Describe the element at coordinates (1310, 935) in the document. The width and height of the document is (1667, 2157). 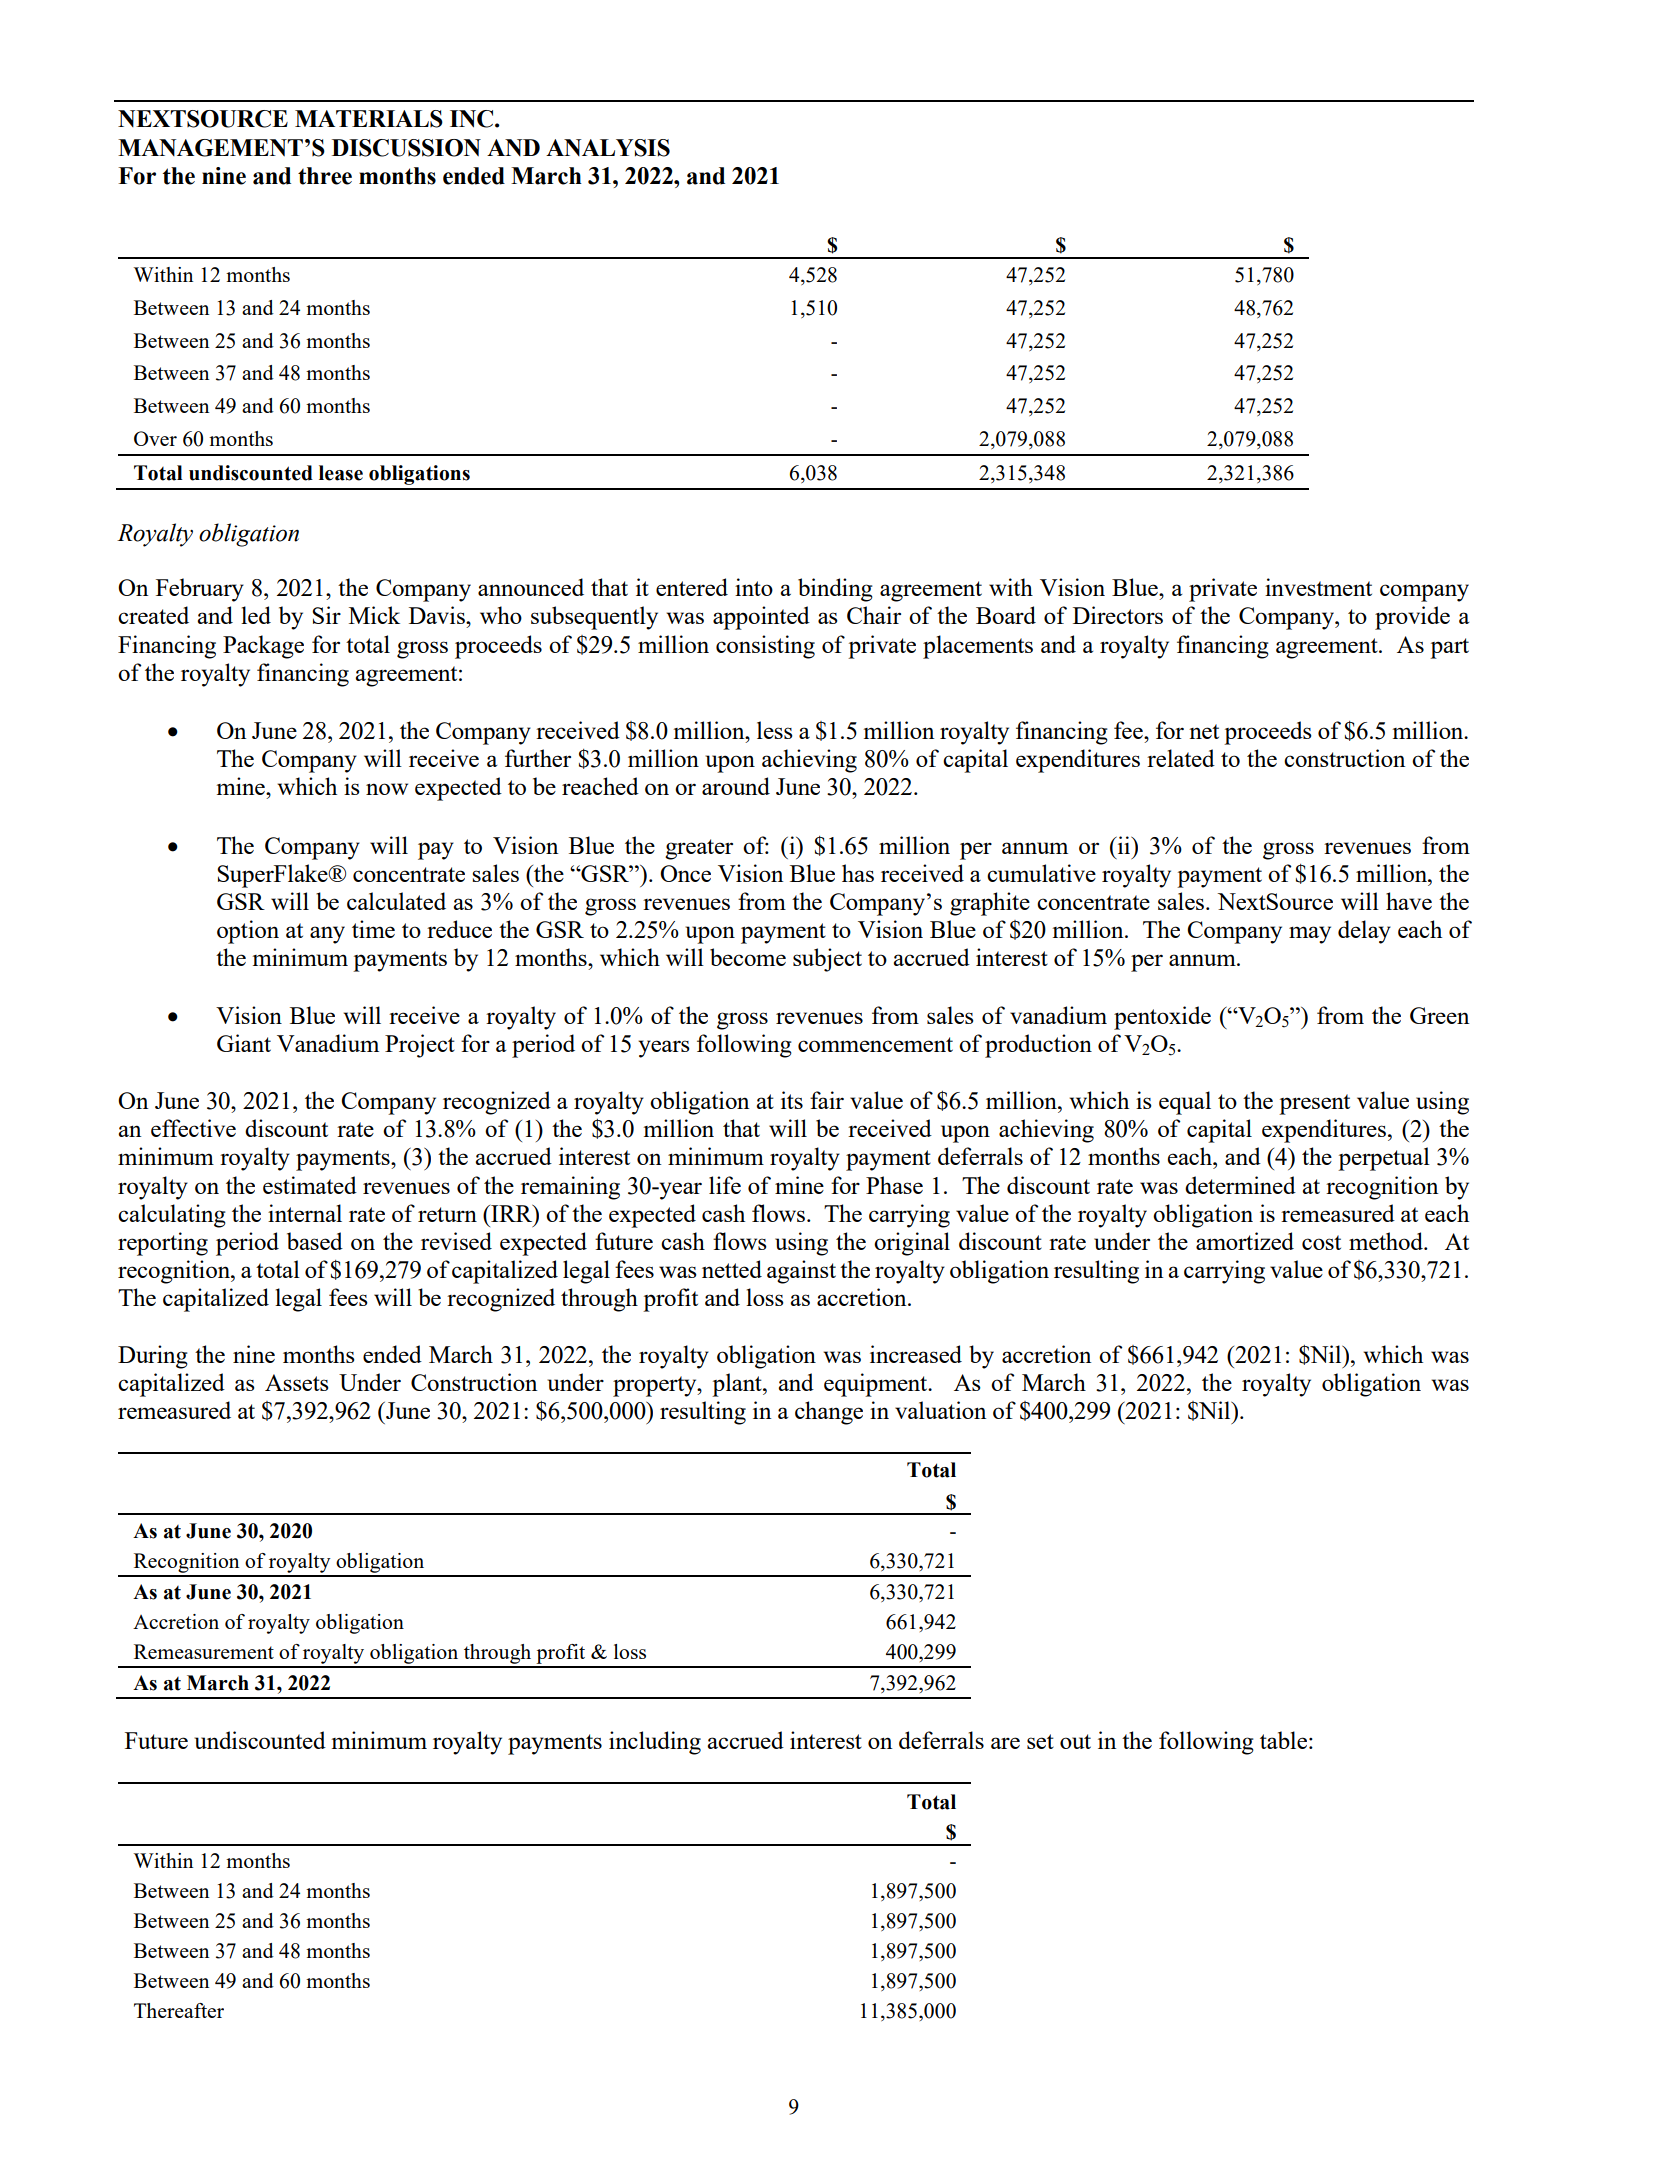
I see `may` at that location.
